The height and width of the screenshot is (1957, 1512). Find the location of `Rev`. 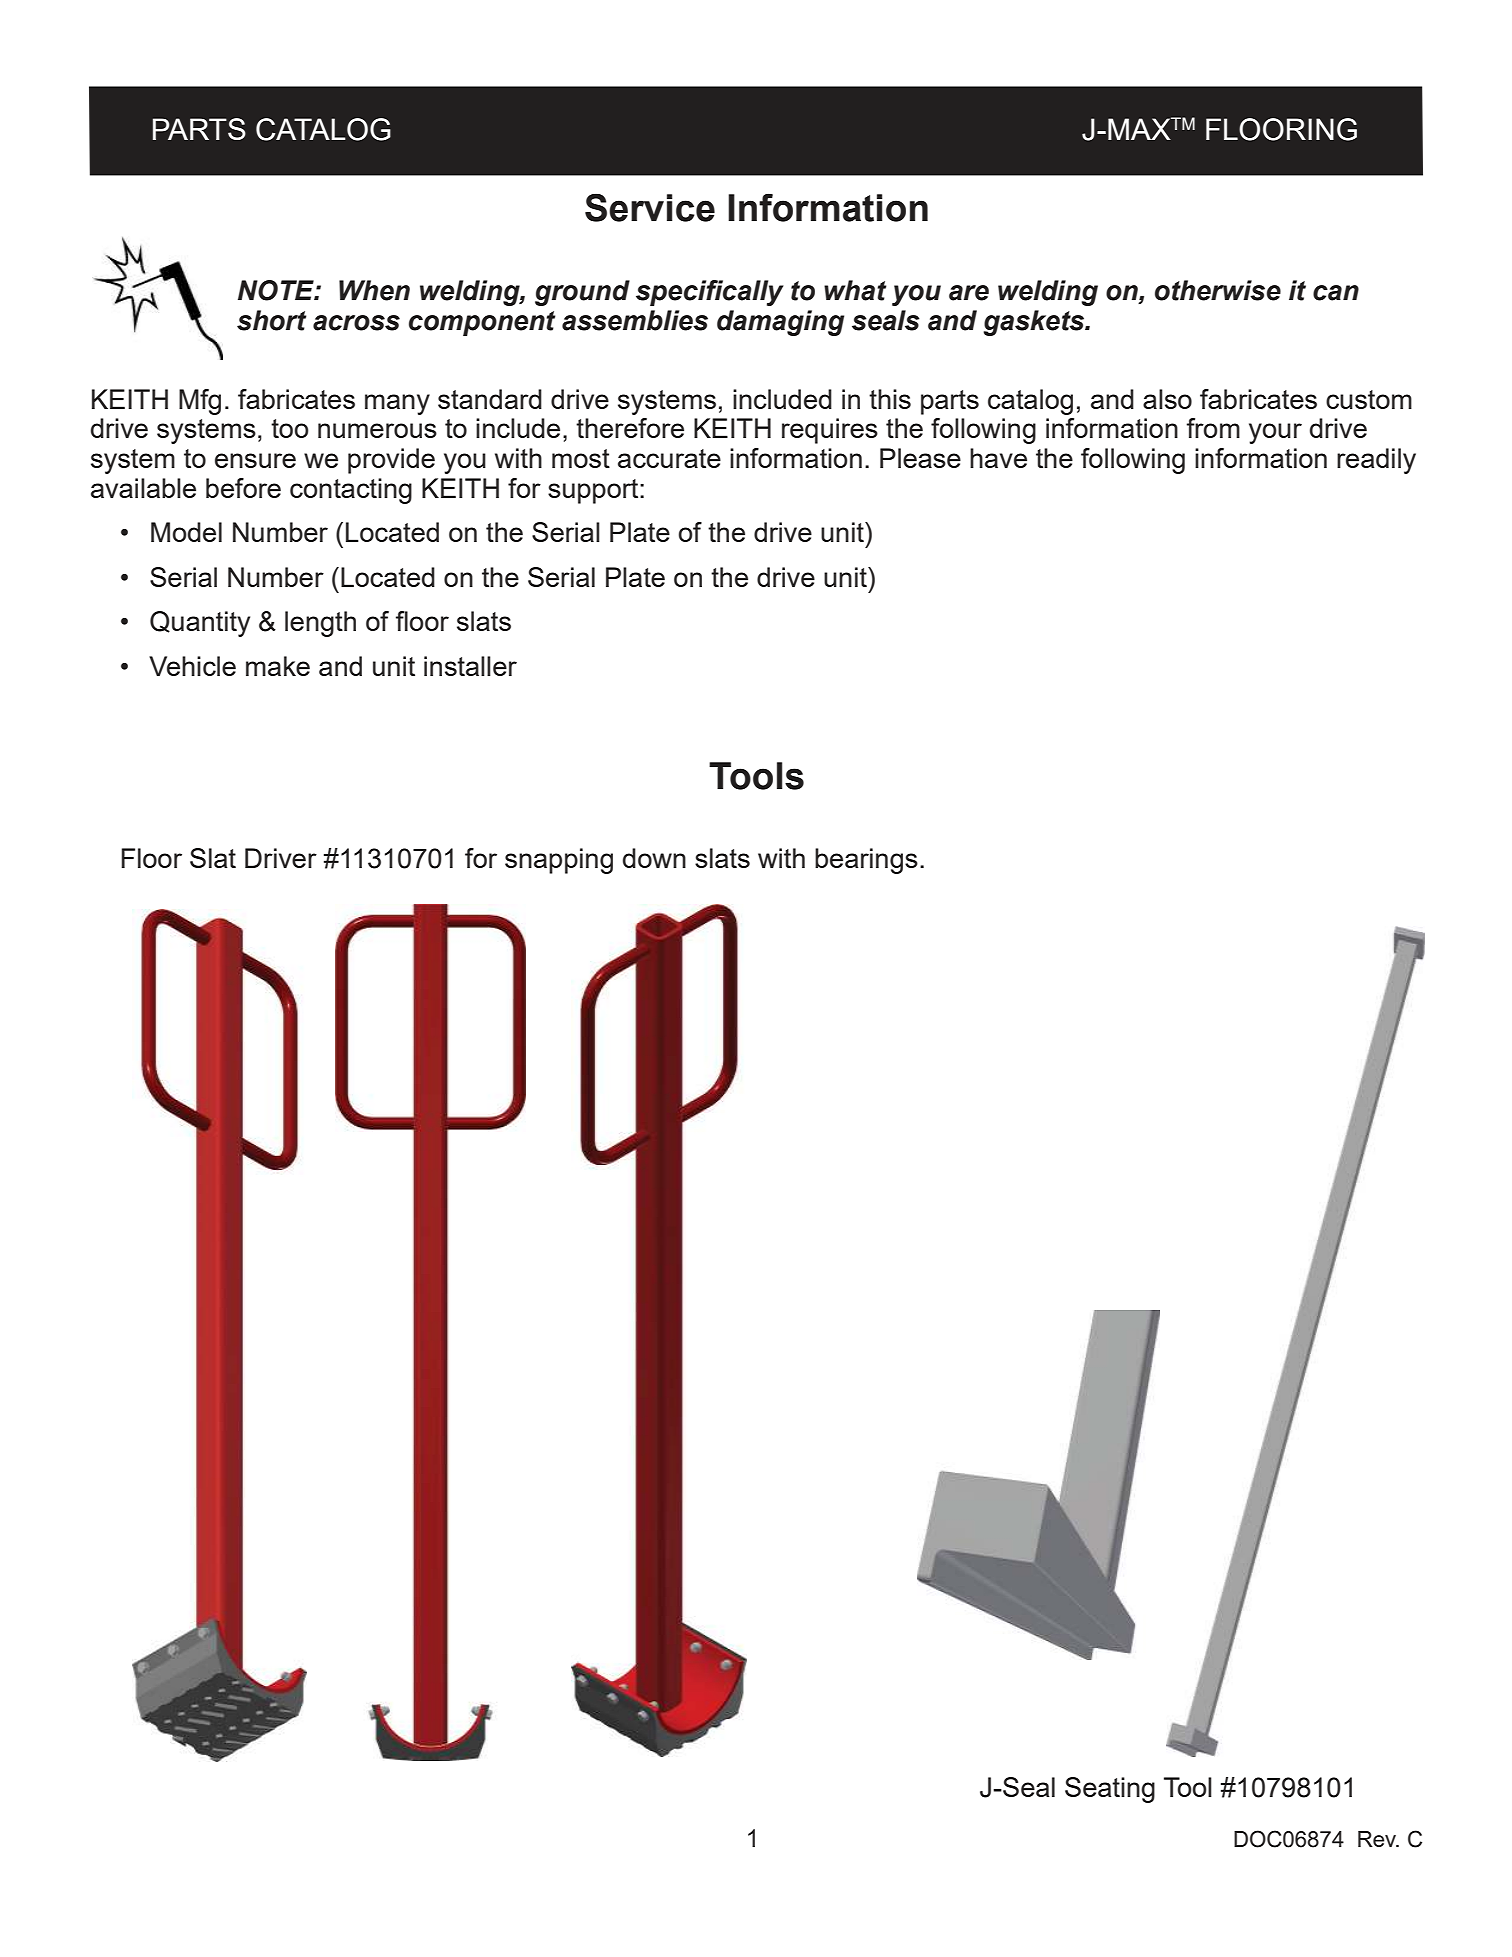

Rev is located at coordinates (1378, 1839).
